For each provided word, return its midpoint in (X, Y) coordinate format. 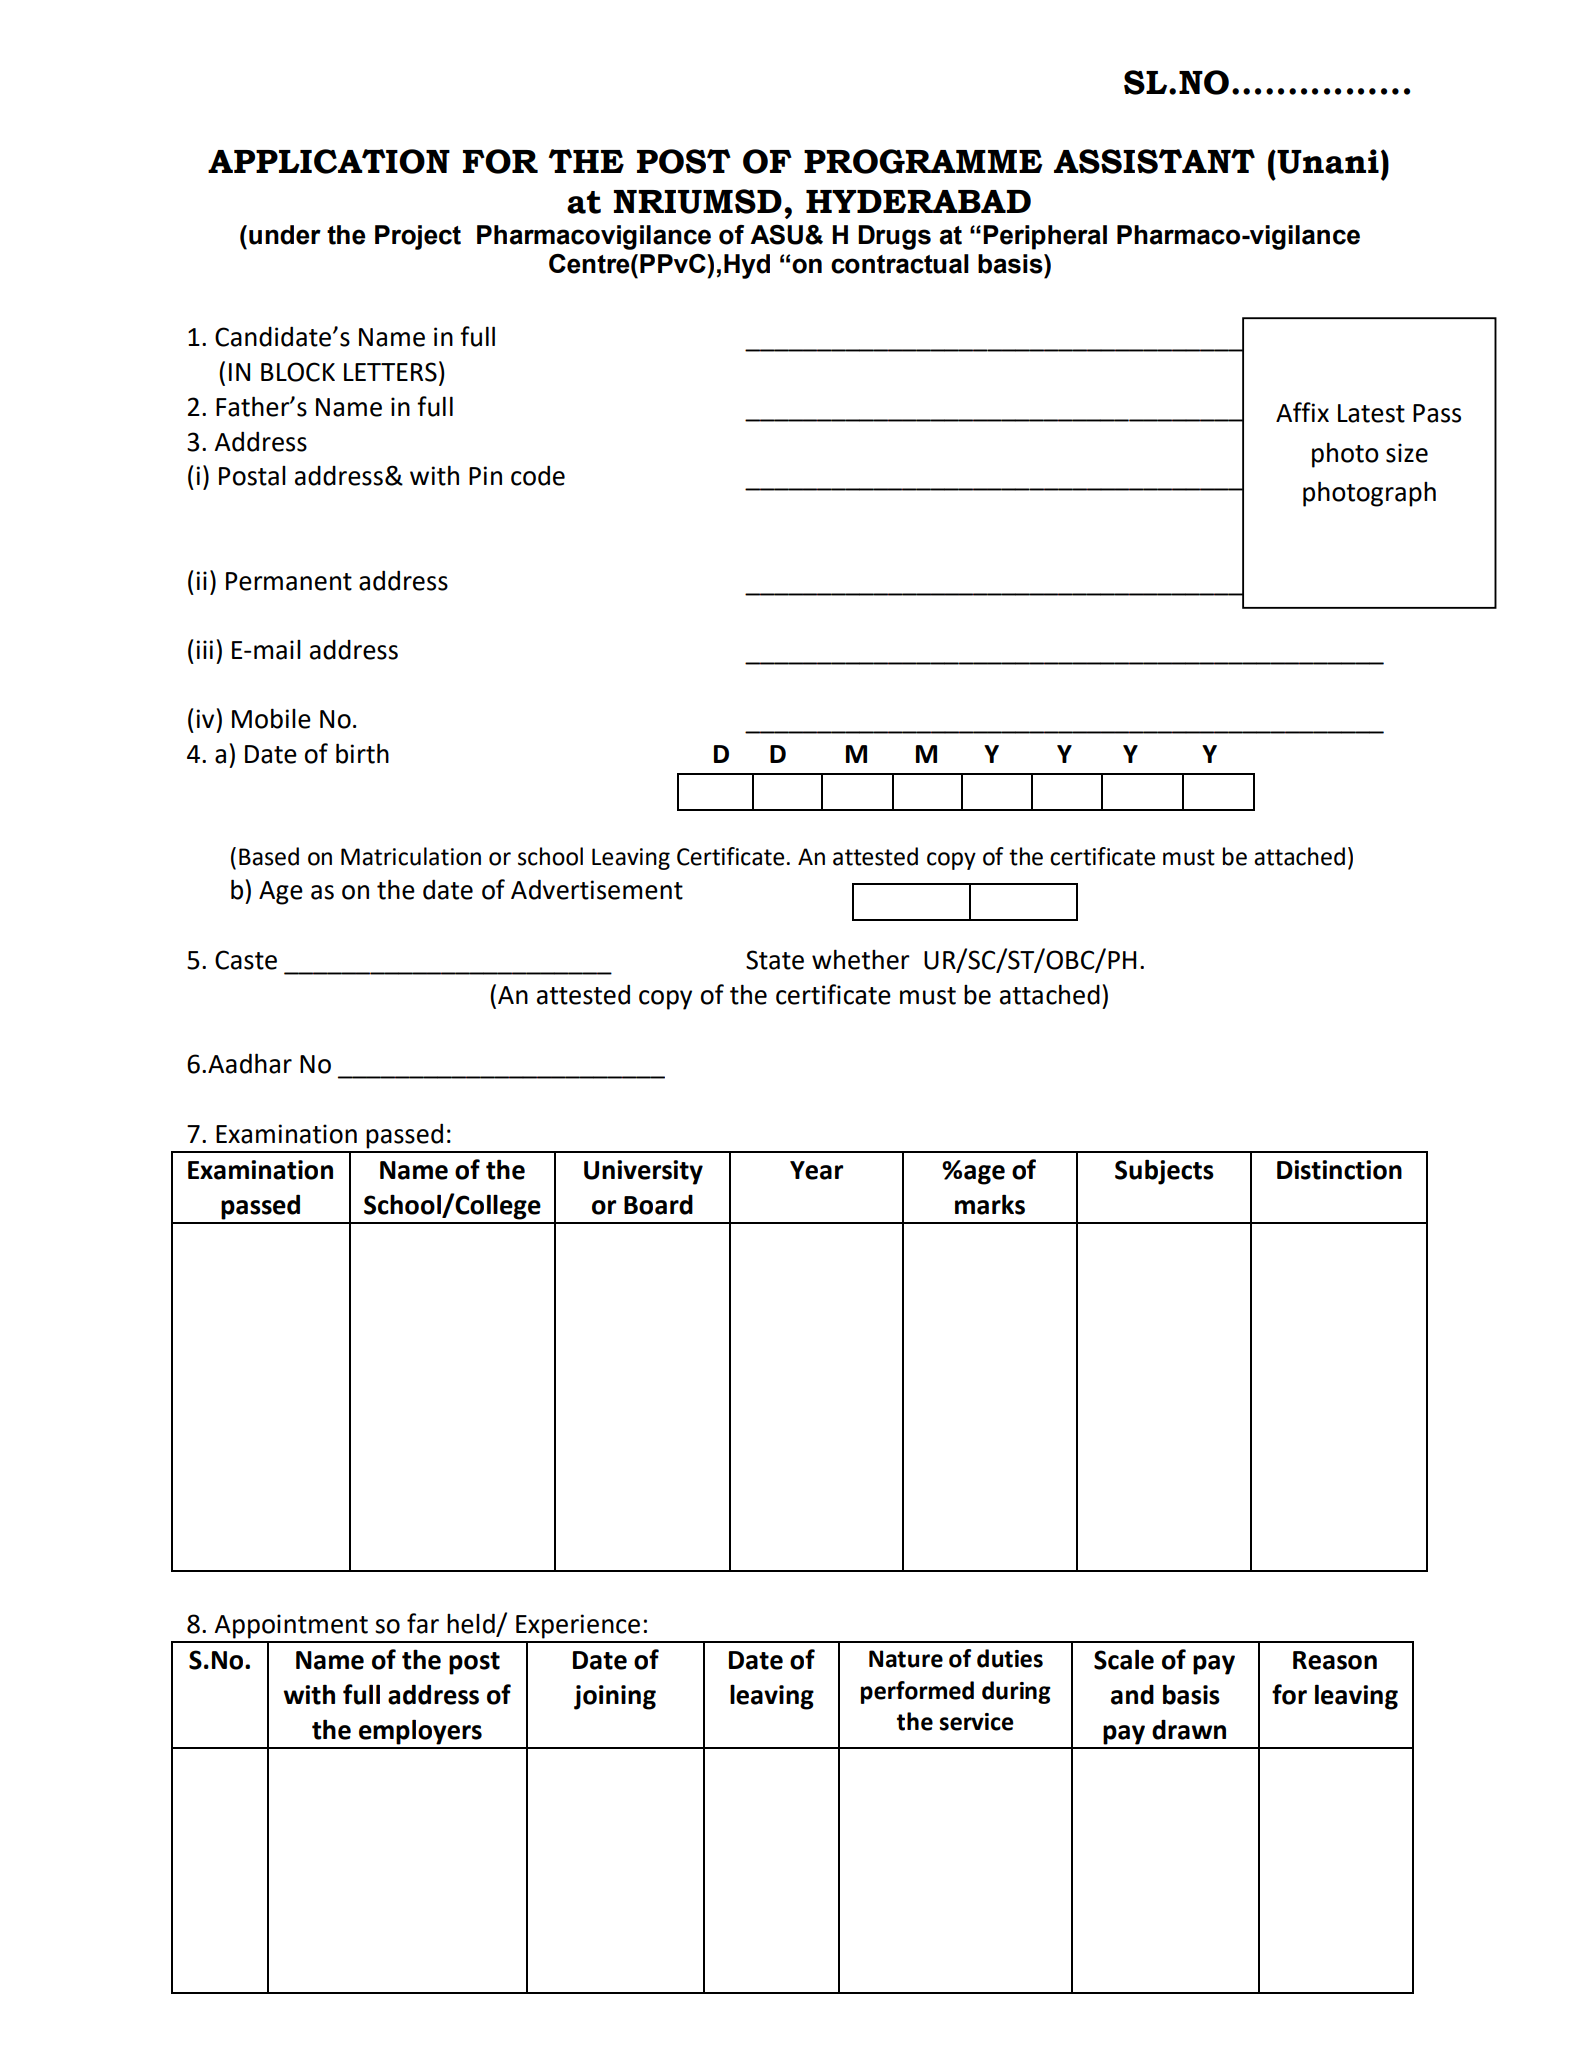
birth (362, 753)
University (643, 1172)
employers (420, 1732)
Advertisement (597, 889)
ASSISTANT (1154, 161)
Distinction (1339, 1170)
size (1407, 453)
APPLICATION (329, 161)
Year (816, 1170)
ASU (778, 235)
